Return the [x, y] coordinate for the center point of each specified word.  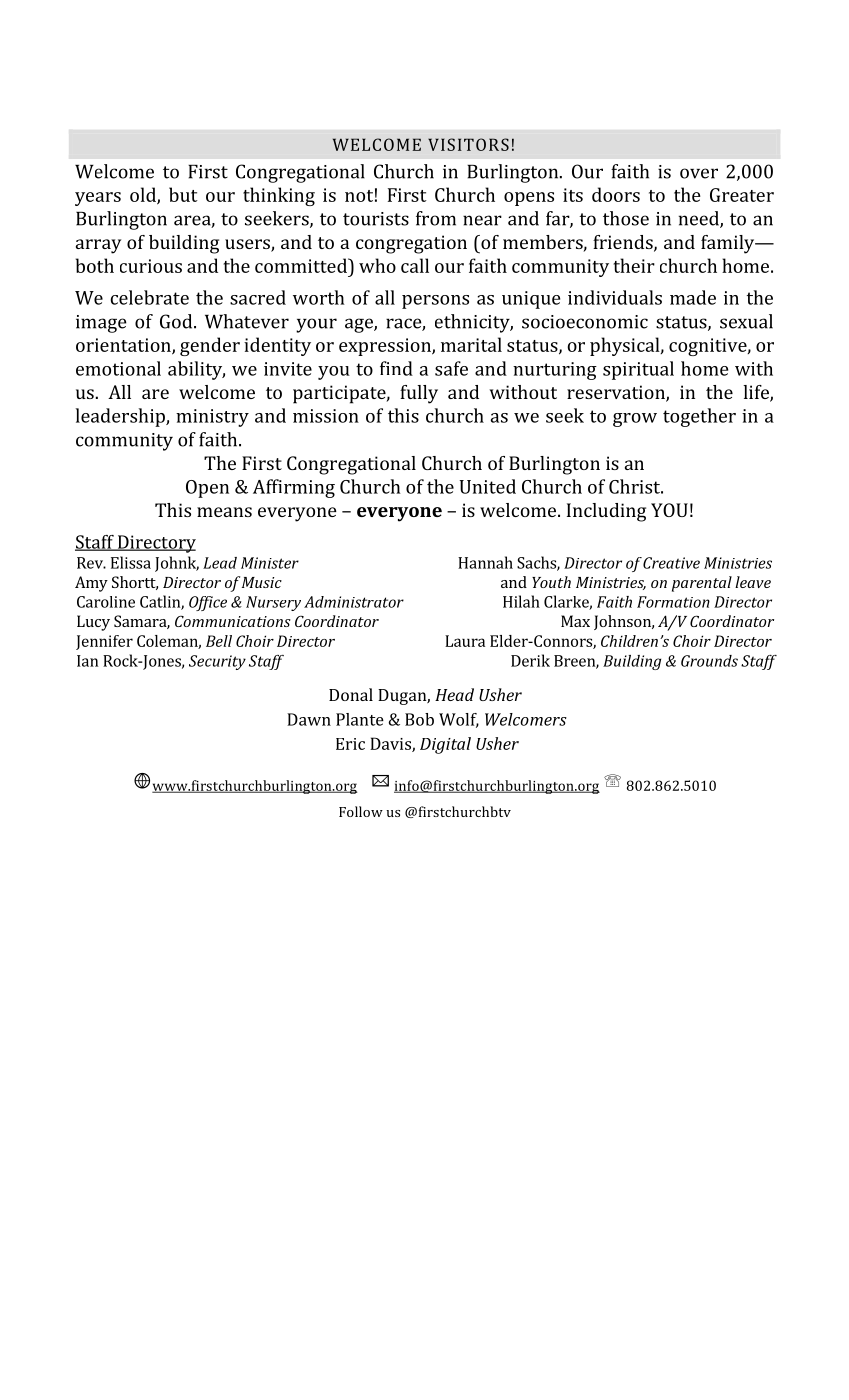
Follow [361, 811]
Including [606, 512]
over [699, 173]
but [183, 194]
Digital [445, 745]
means [224, 512]
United [488, 486]
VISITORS [468, 144]
